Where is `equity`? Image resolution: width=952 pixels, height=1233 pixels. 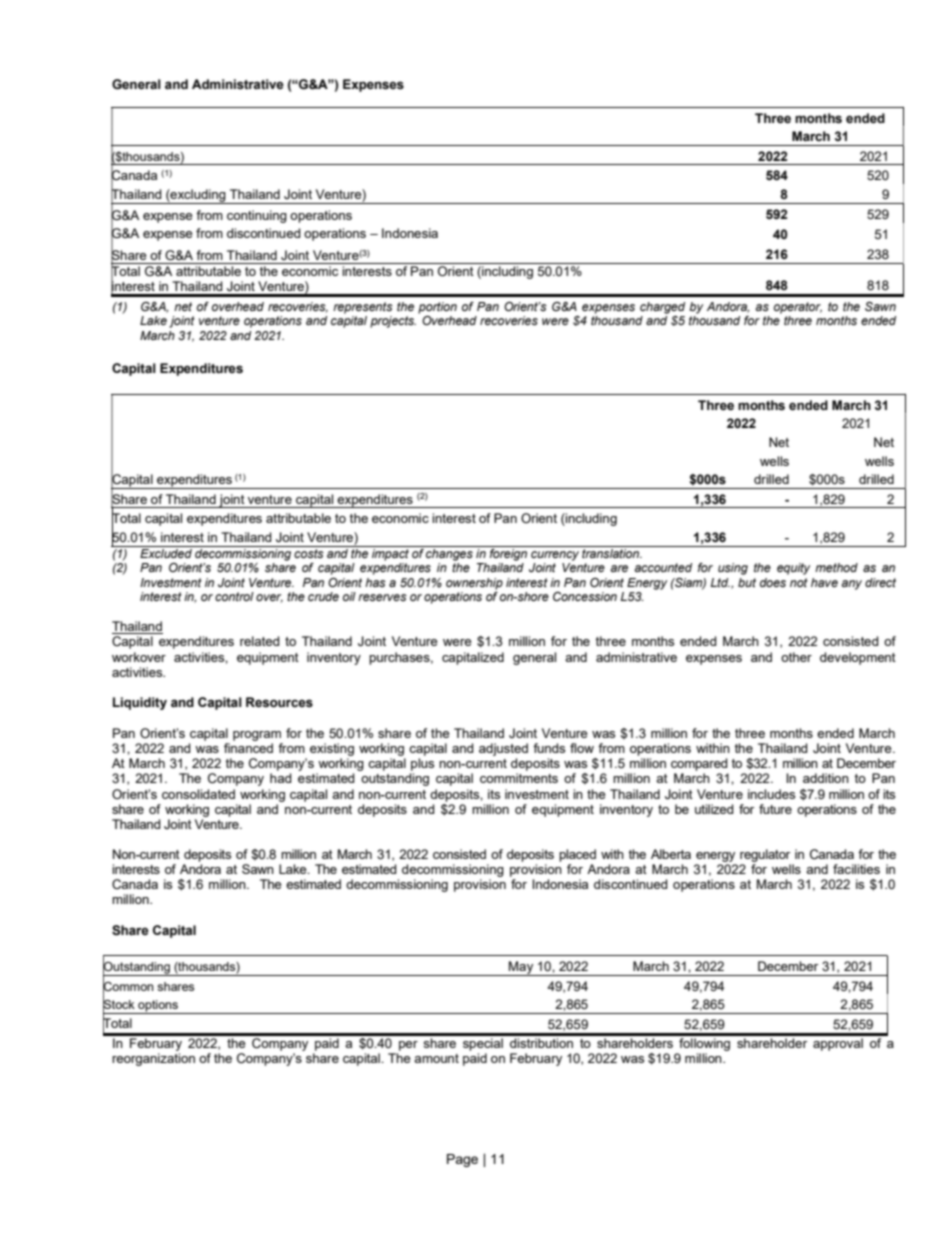 equity is located at coordinates (793, 569).
